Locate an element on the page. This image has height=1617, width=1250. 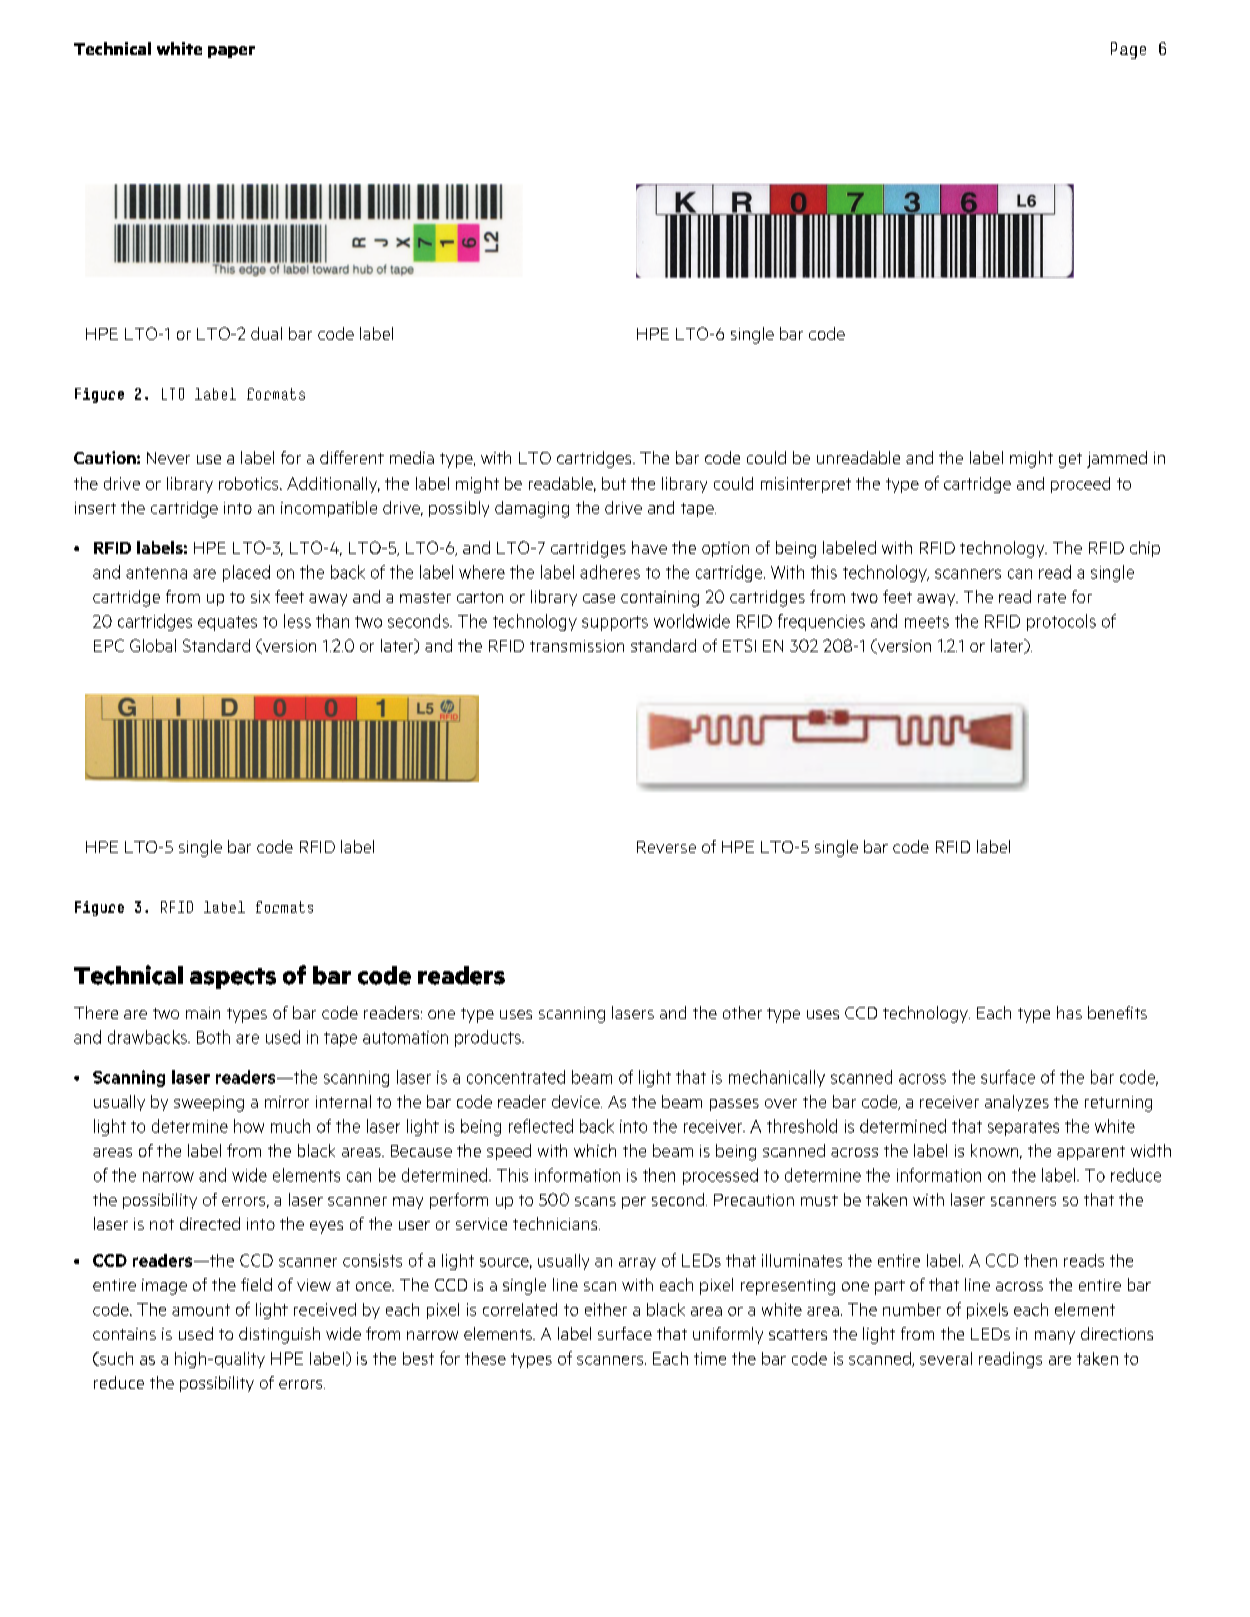
Reverse is located at coordinates (666, 847).
